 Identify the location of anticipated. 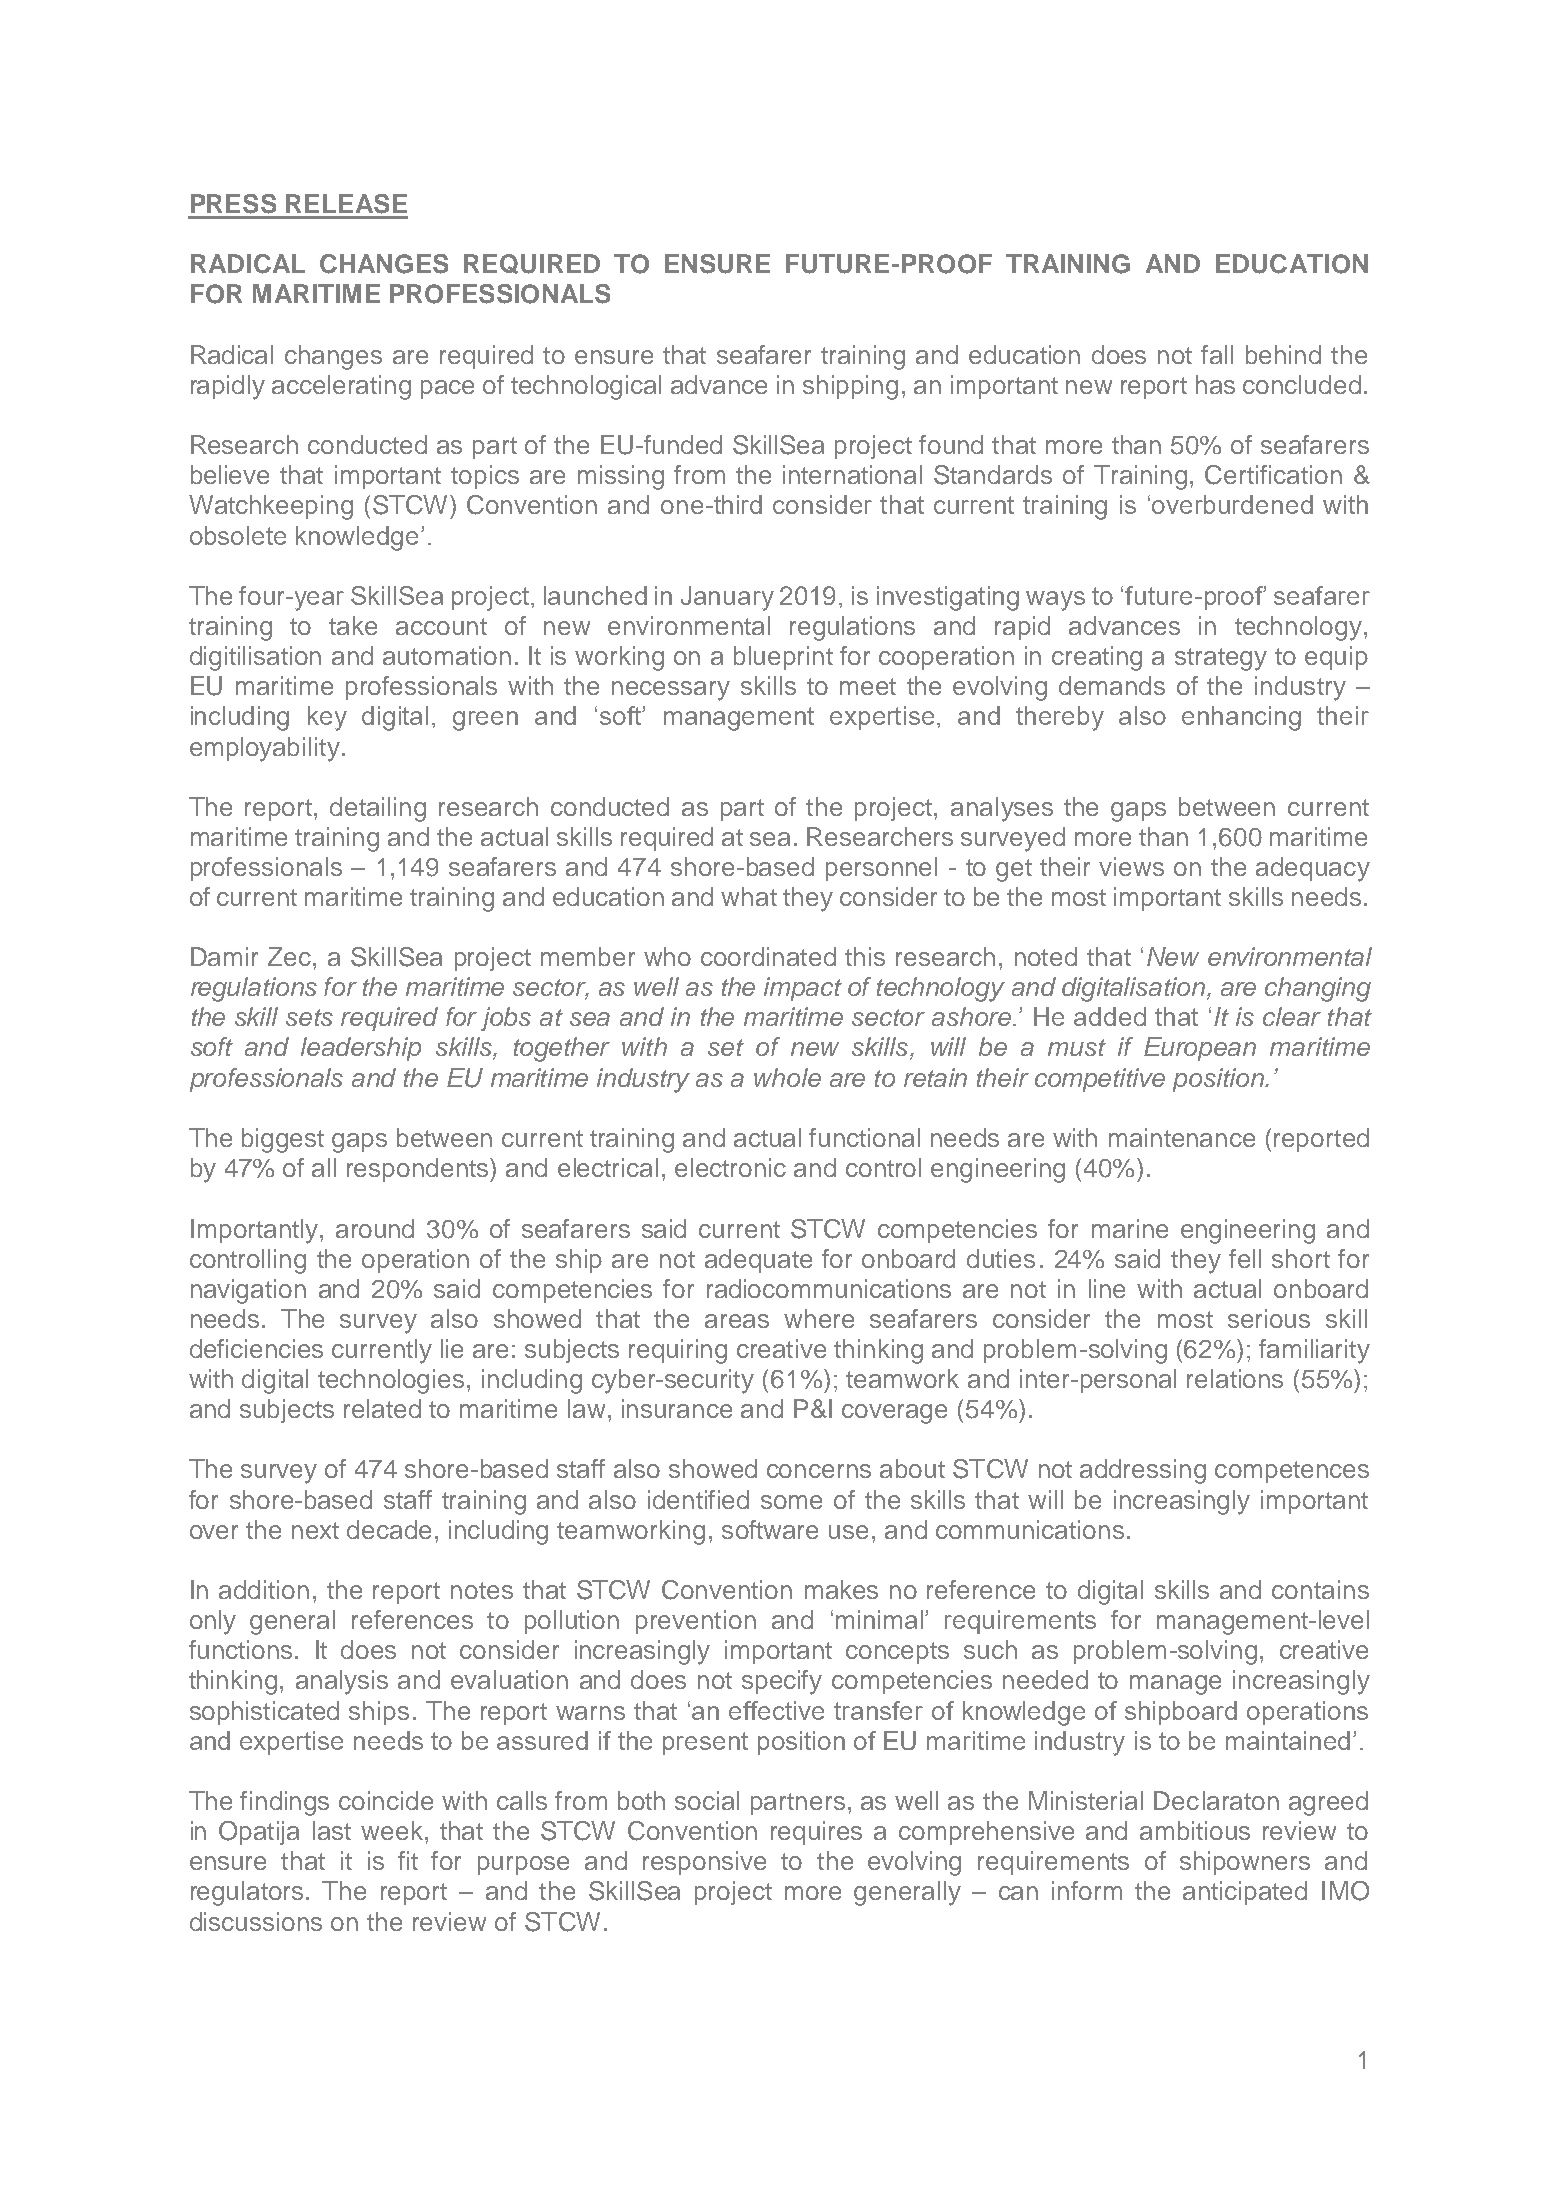
(1245, 1893).
